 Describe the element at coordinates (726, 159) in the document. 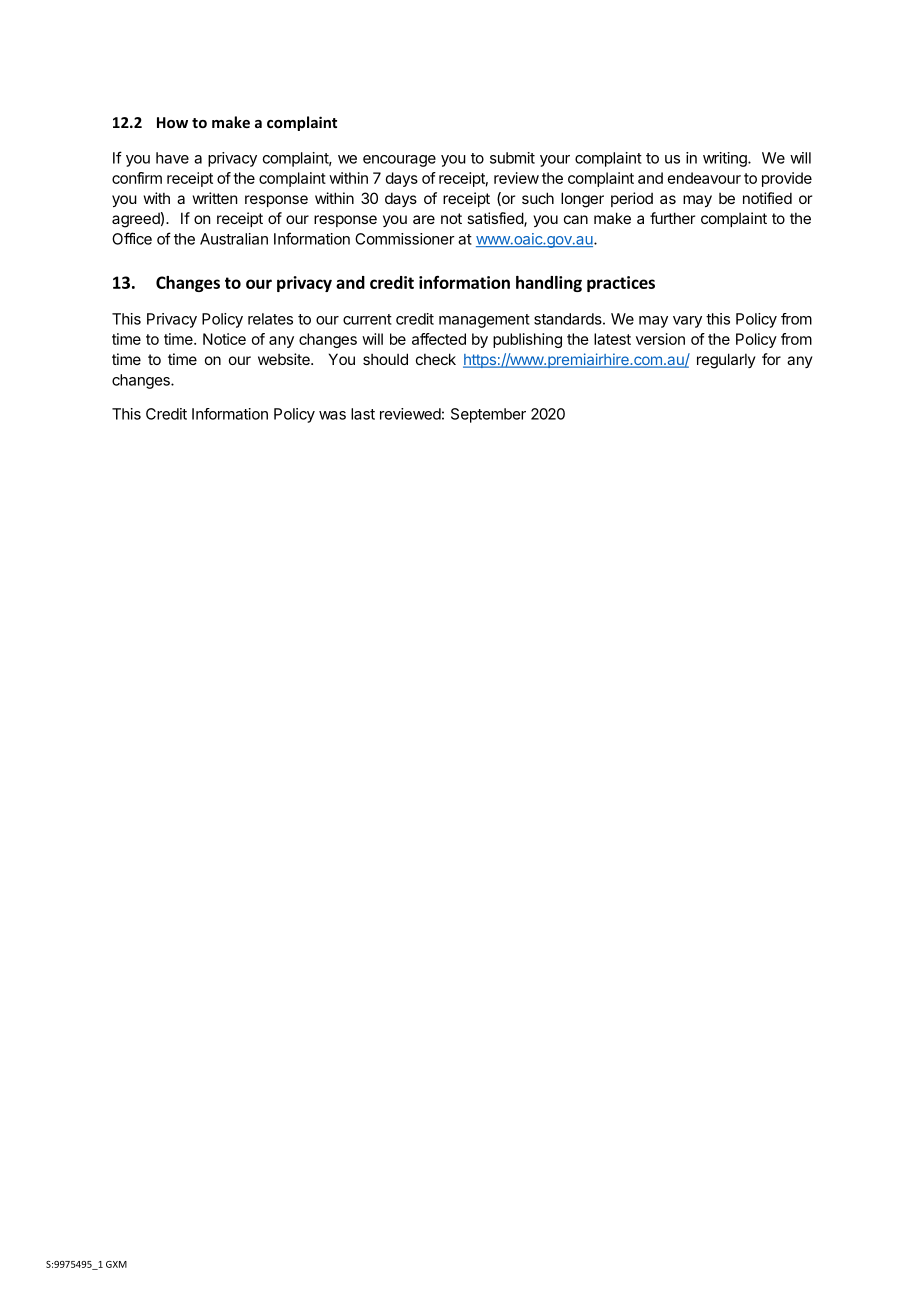

I see `writing` at that location.
